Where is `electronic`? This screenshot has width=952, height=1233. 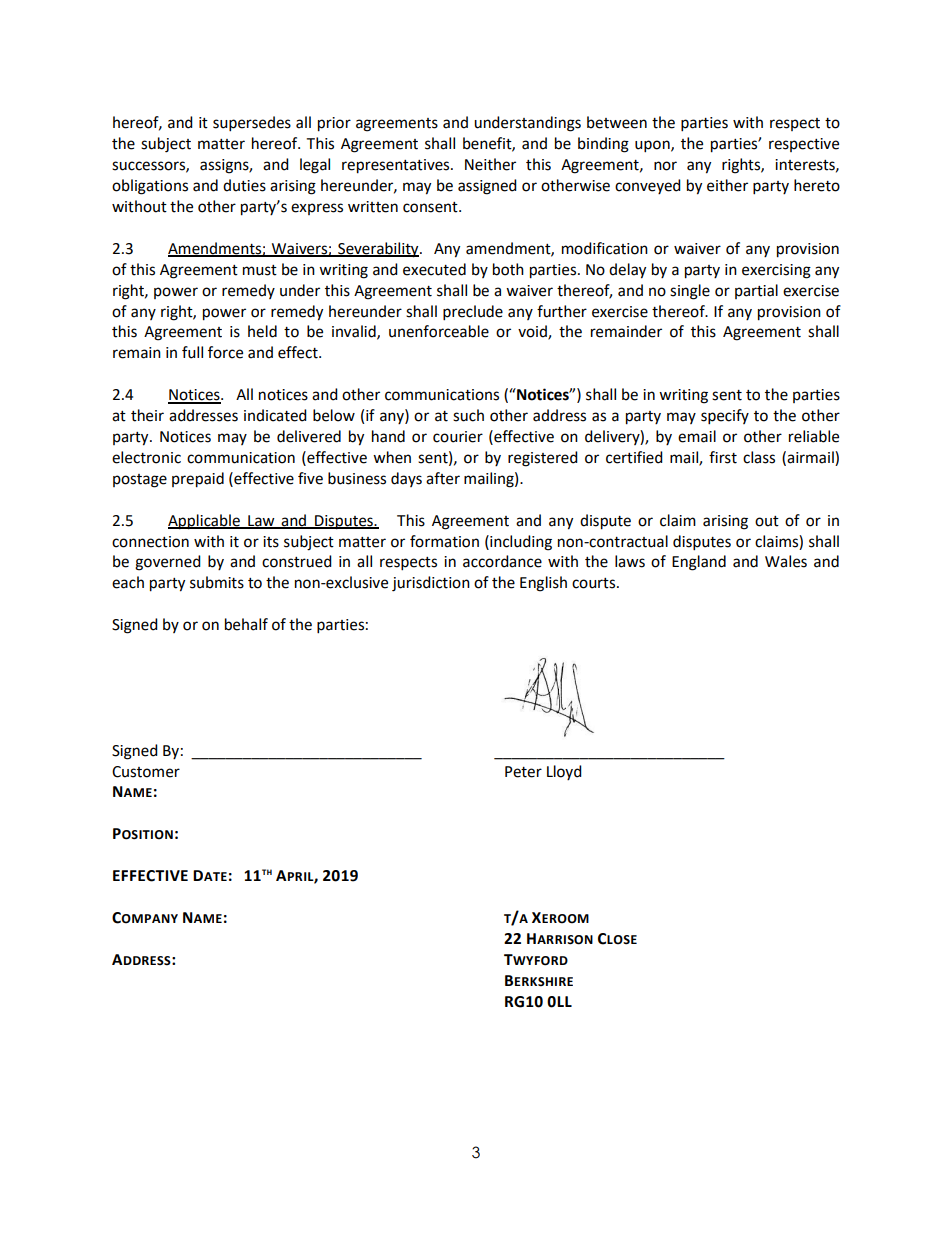 electronic is located at coordinates (146, 457).
